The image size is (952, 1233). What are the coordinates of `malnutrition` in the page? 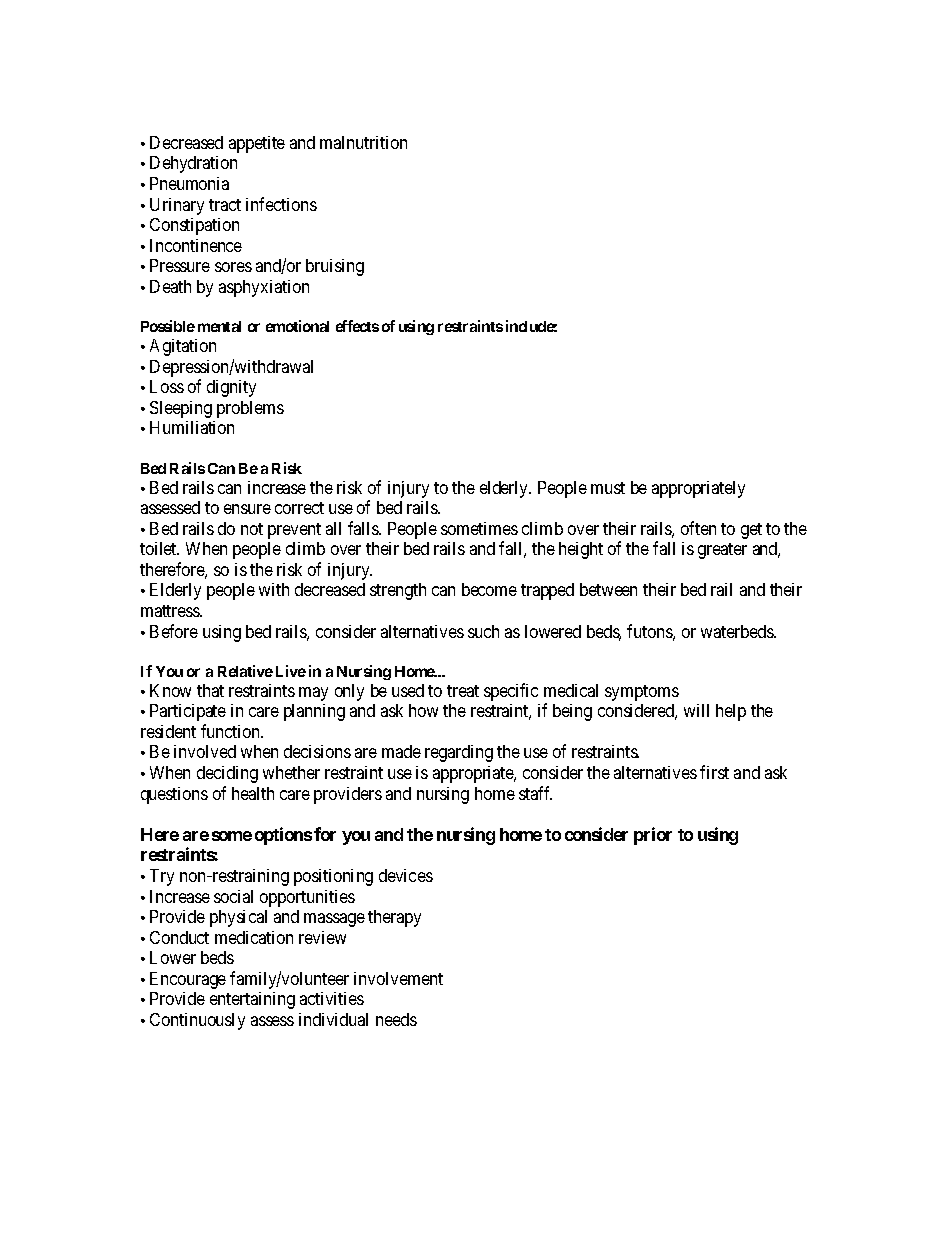 It's located at (363, 142).
